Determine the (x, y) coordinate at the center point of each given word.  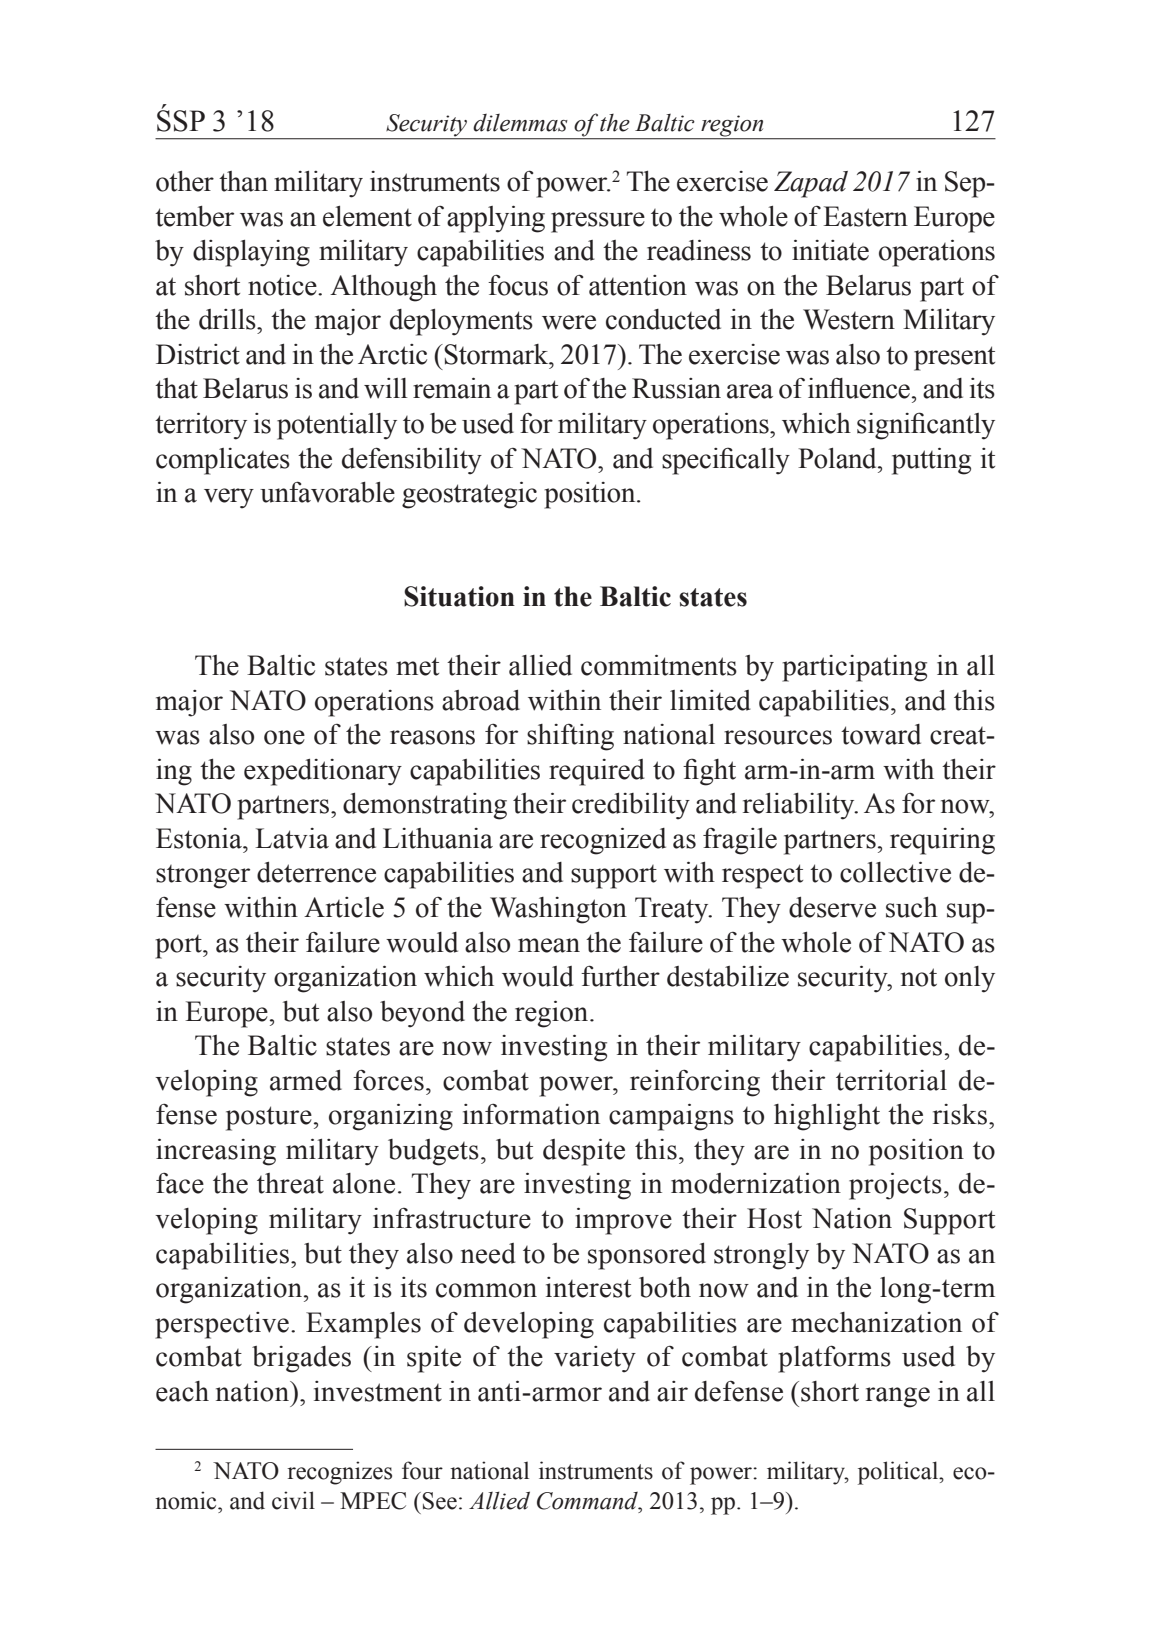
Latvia (292, 838)
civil (293, 1500)
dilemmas (520, 123)
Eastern (865, 216)
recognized (603, 841)
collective (895, 872)
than (243, 181)
